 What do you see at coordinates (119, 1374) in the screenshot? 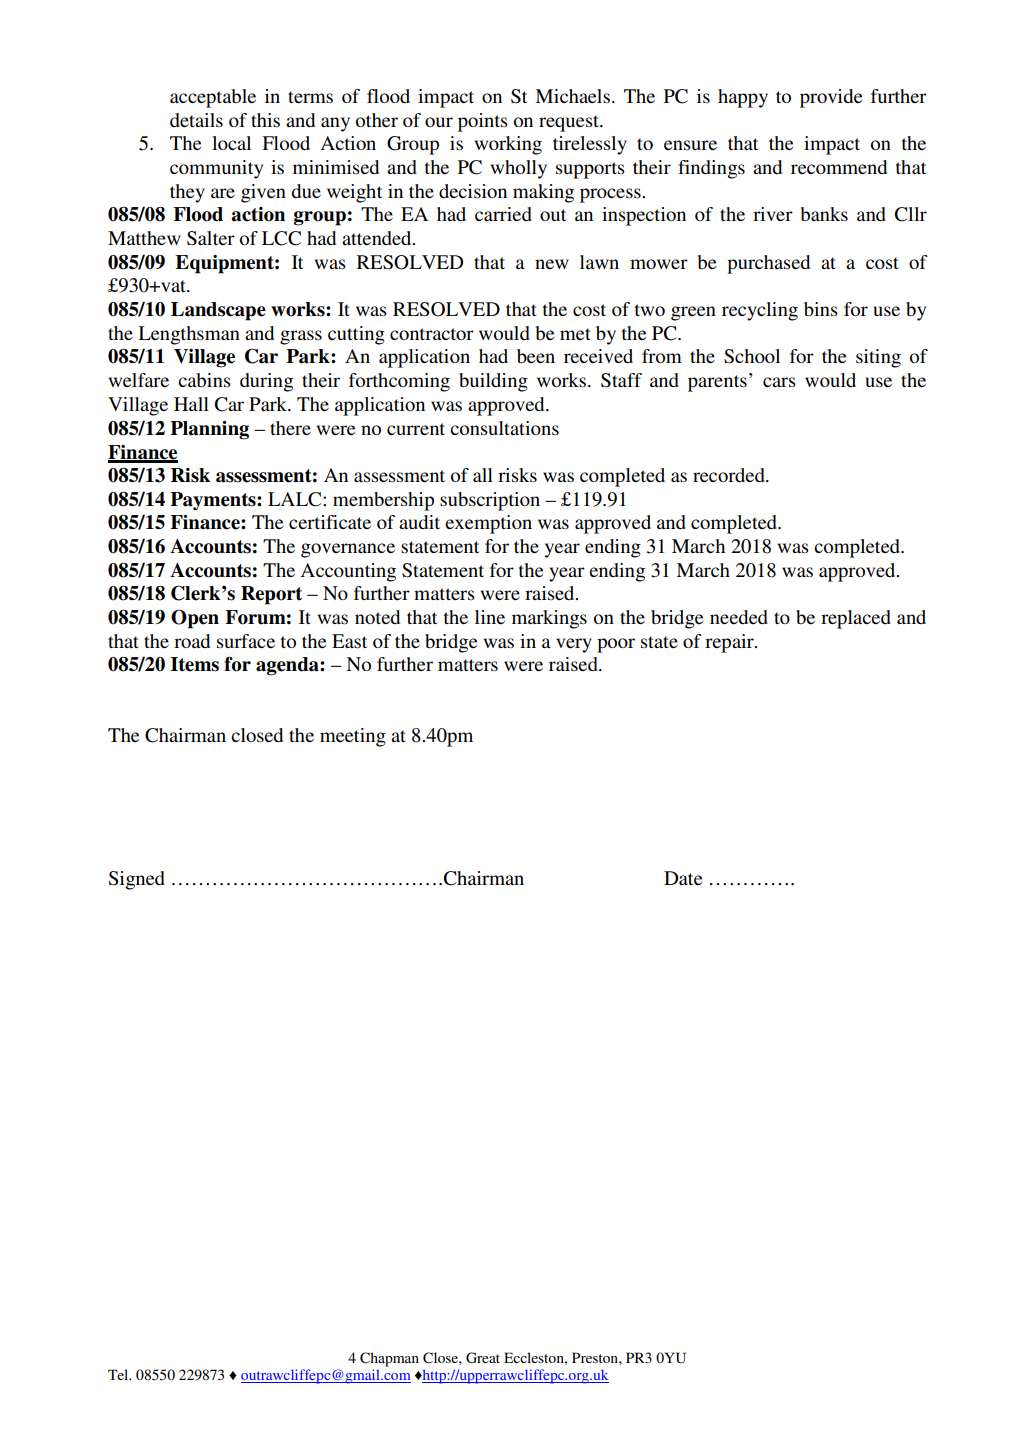
I see `Tel` at bounding box center [119, 1374].
